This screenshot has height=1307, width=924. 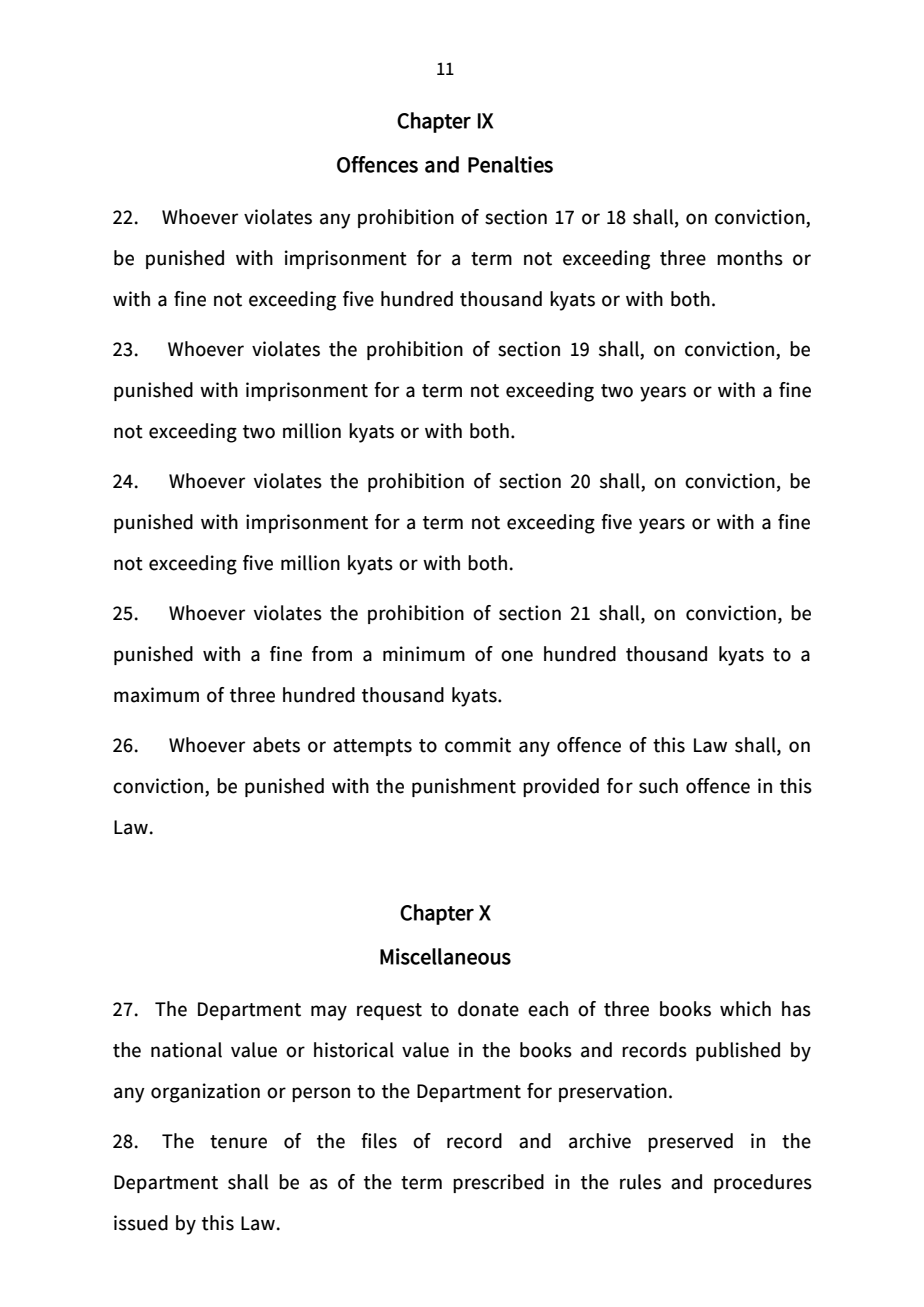 What do you see at coordinates (517, 656) in the screenshot?
I see `one` at bounding box center [517, 656].
